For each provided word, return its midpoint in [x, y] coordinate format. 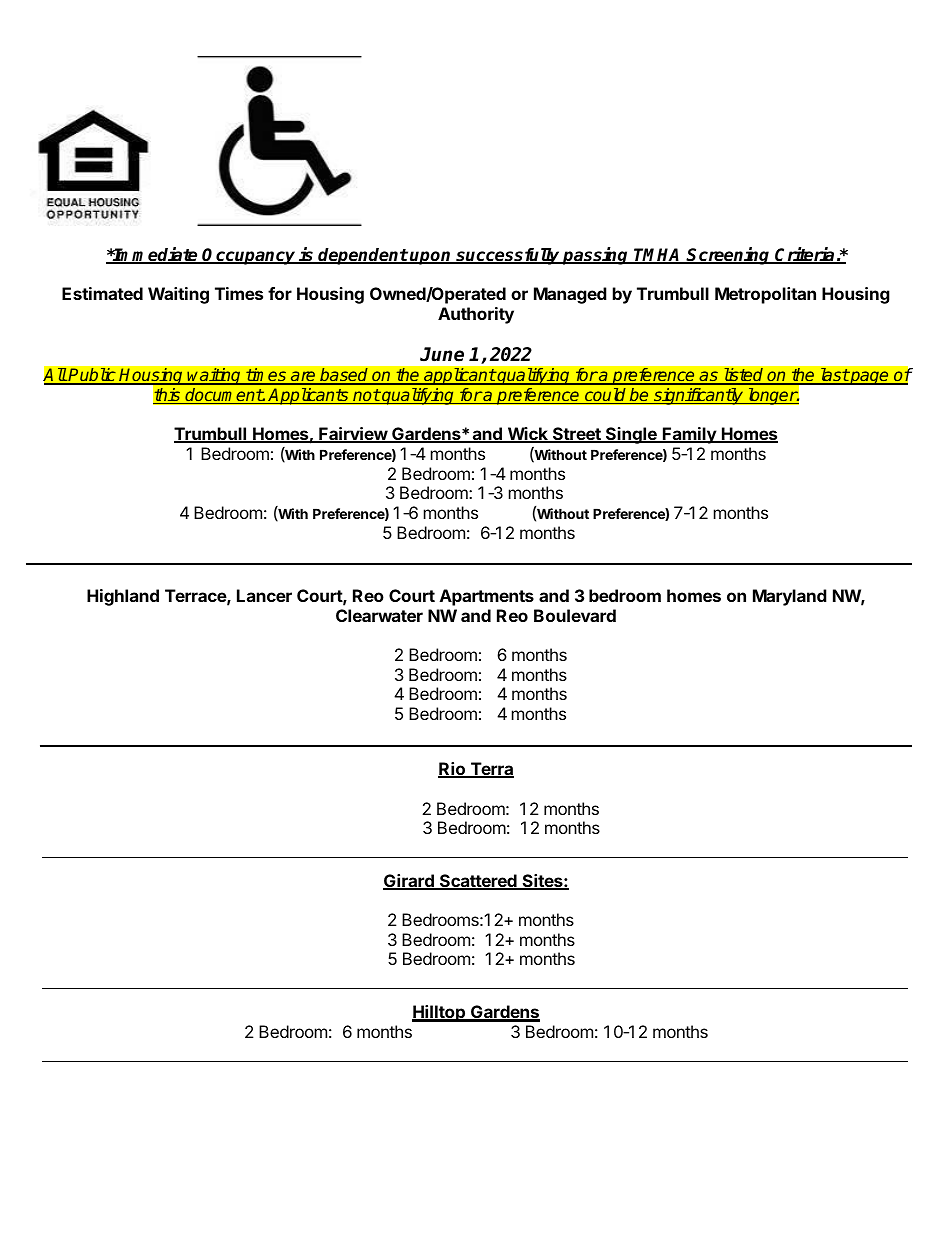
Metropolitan [765, 295]
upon [431, 258]
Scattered [478, 882]
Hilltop [439, 1013]
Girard [409, 882]
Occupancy [249, 256]
